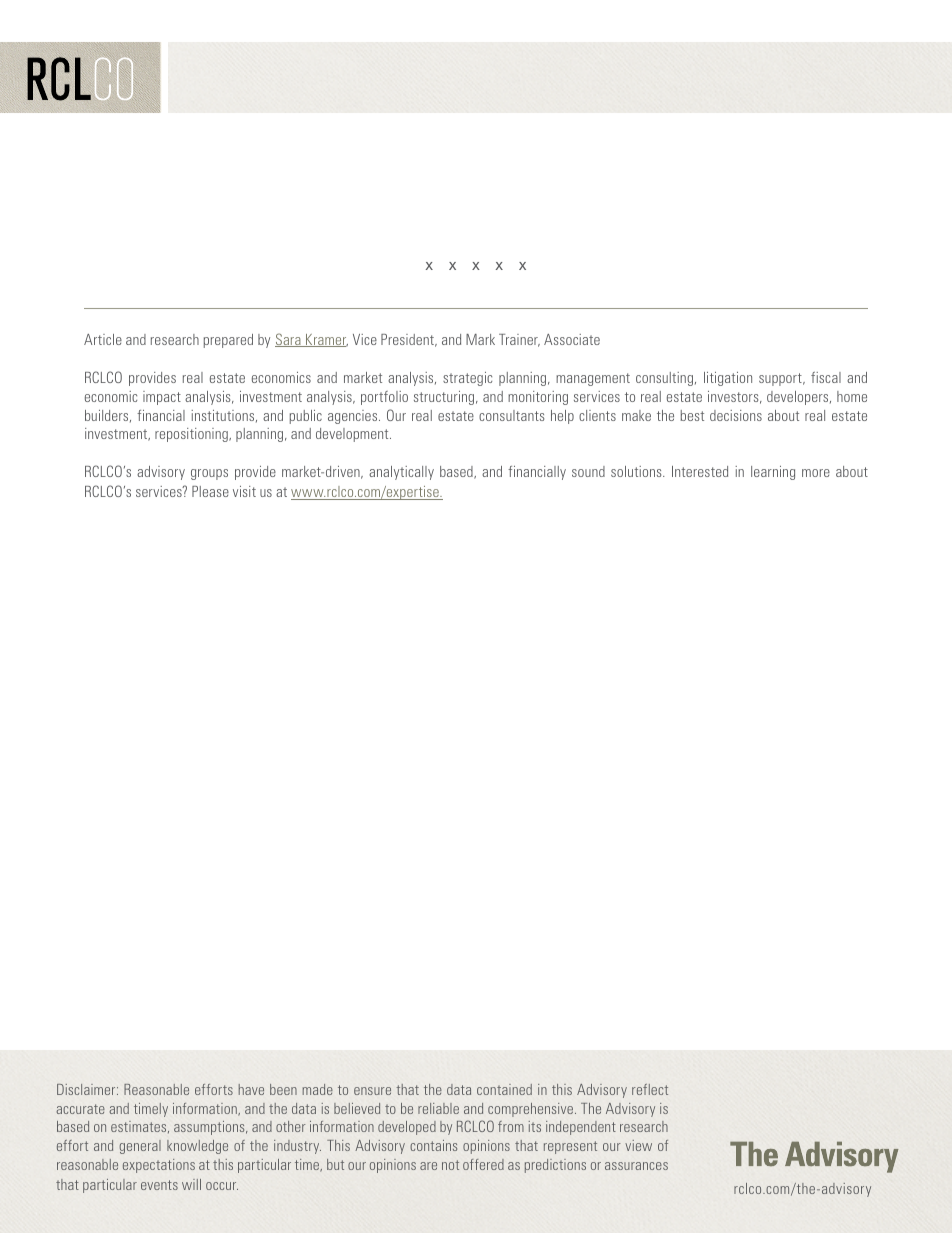 The image size is (952, 1233). What do you see at coordinates (162, 398) in the screenshot?
I see `impact` at bounding box center [162, 398].
